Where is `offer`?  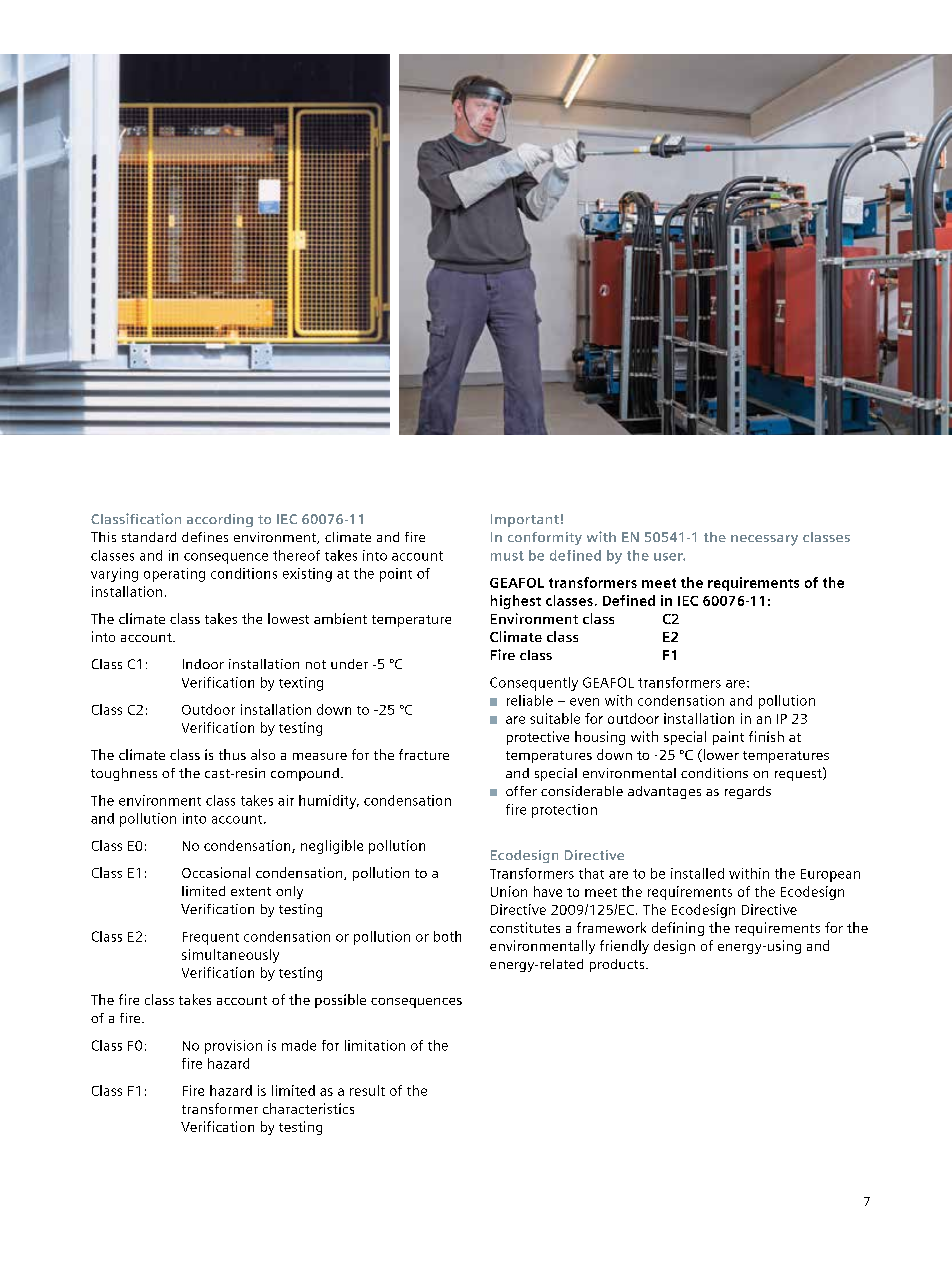 offer is located at coordinates (521, 791).
